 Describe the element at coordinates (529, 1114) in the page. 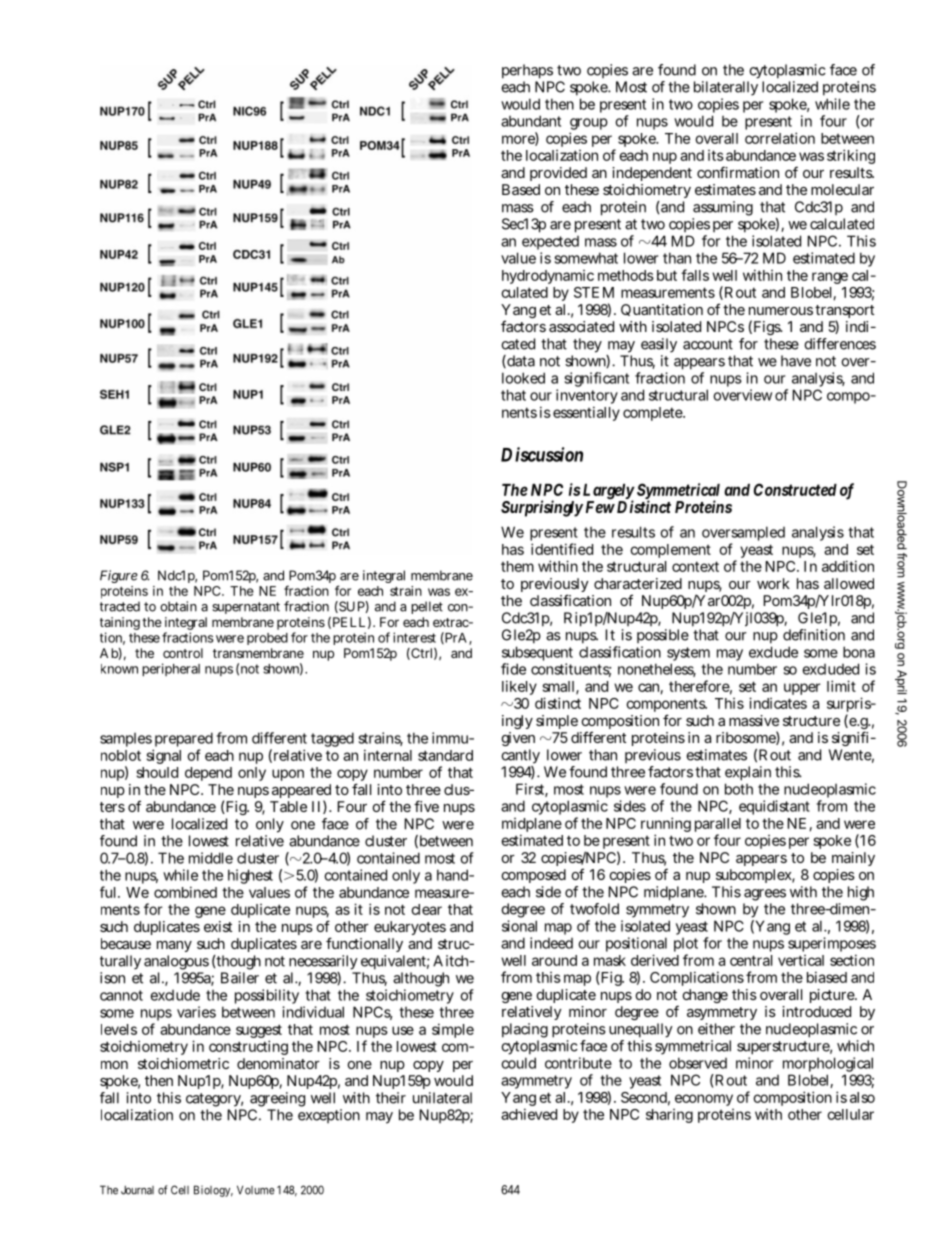

I see `achieved` at that location.
